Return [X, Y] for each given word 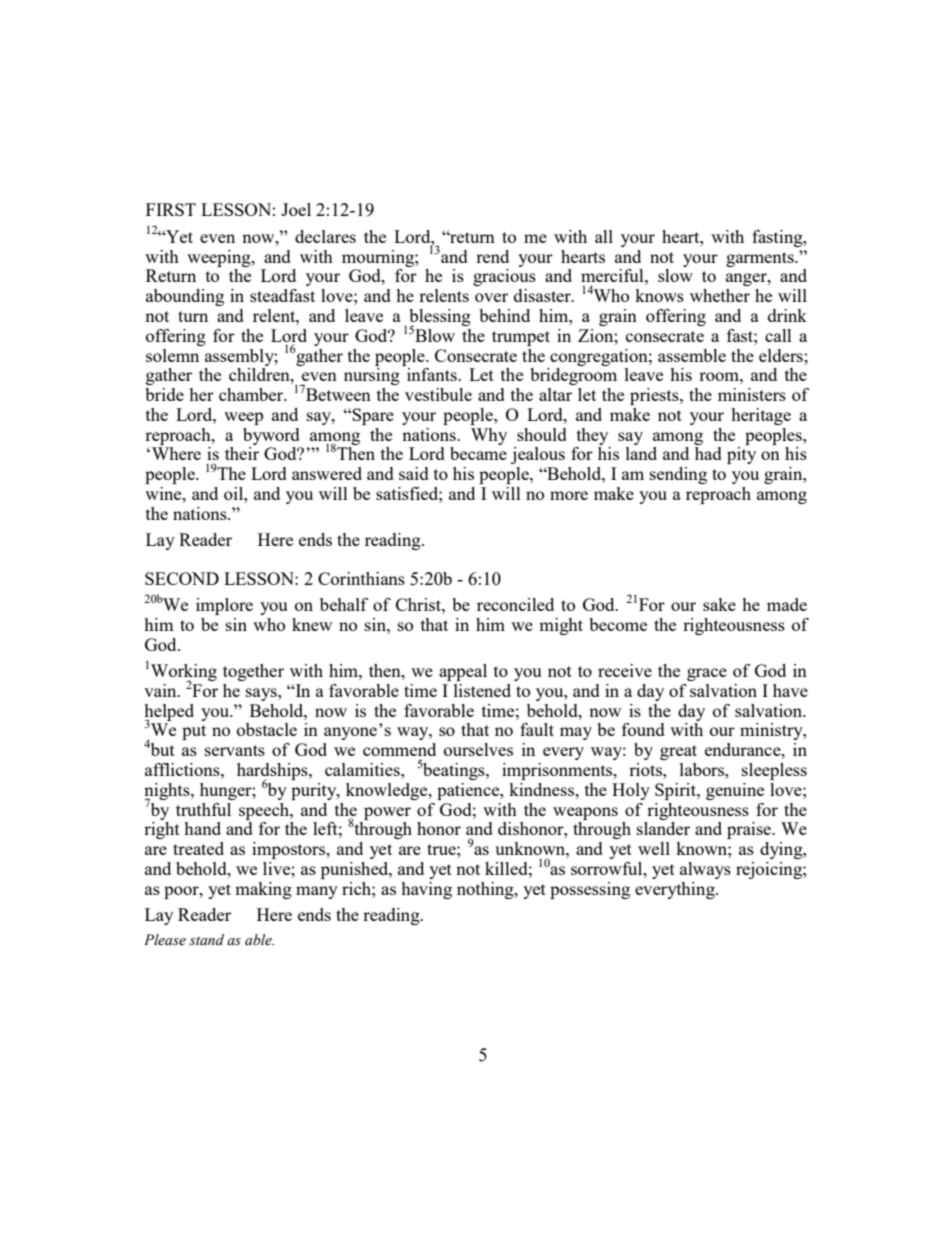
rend [492, 256]
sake [719, 604]
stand [206, 939]
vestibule [438, 394]
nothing [486, 890]
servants [235, 750]
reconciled [515, 604]
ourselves [478, 749]
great [678, 752]
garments [761, 259]
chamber [252, 394]
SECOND [182, 578]
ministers [752, 394]
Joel [296, 209]
